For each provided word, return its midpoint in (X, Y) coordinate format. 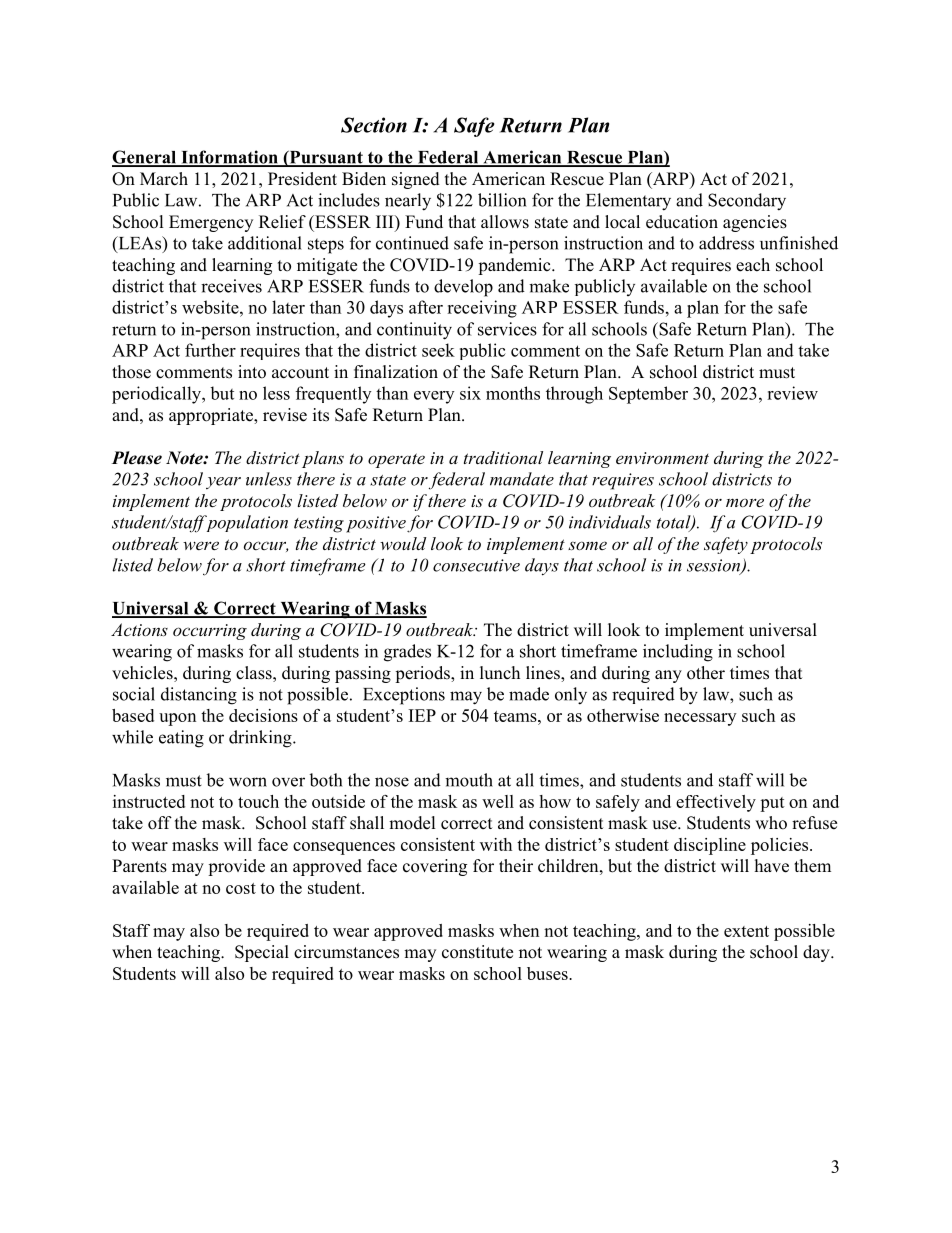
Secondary (747, 202)
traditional (503, 457)
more (745, 502)
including (678, 653)
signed (416, 180)
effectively (716, 803)
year (223, 483)
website (211, 307)
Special (262, 953)
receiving (482, 309)
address (726, 243)
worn (248, 782)
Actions (139, 629)
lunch (500, 673)
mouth (469, 780)
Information (229, 158)
